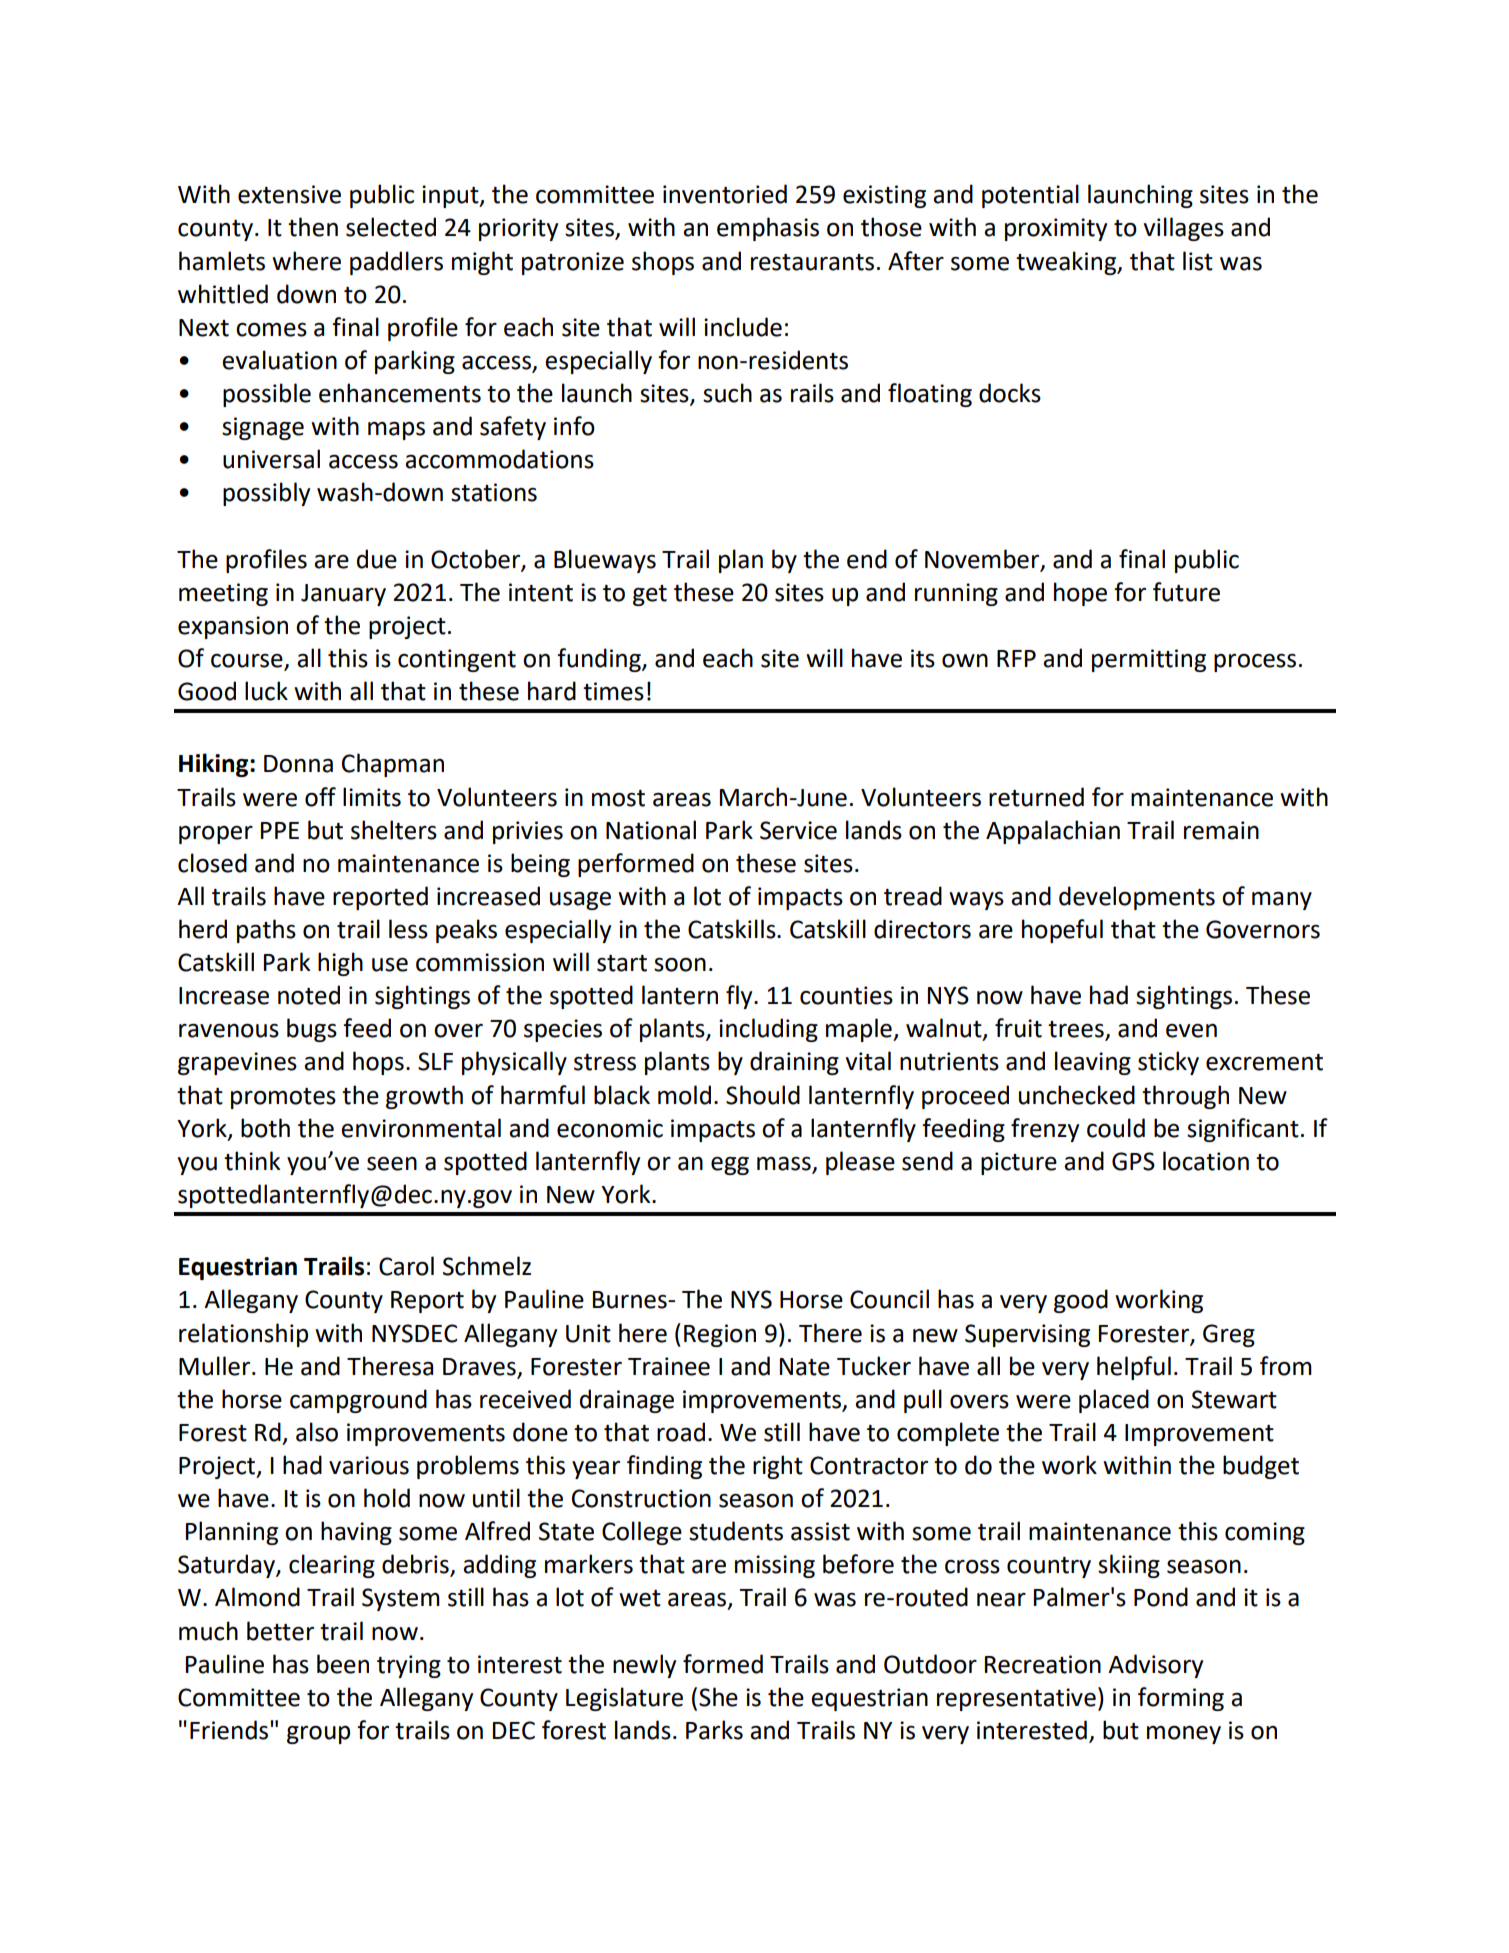 The height and width of the screenshot is (1953, 1509). I want to click on been, so click(343, 1664).
